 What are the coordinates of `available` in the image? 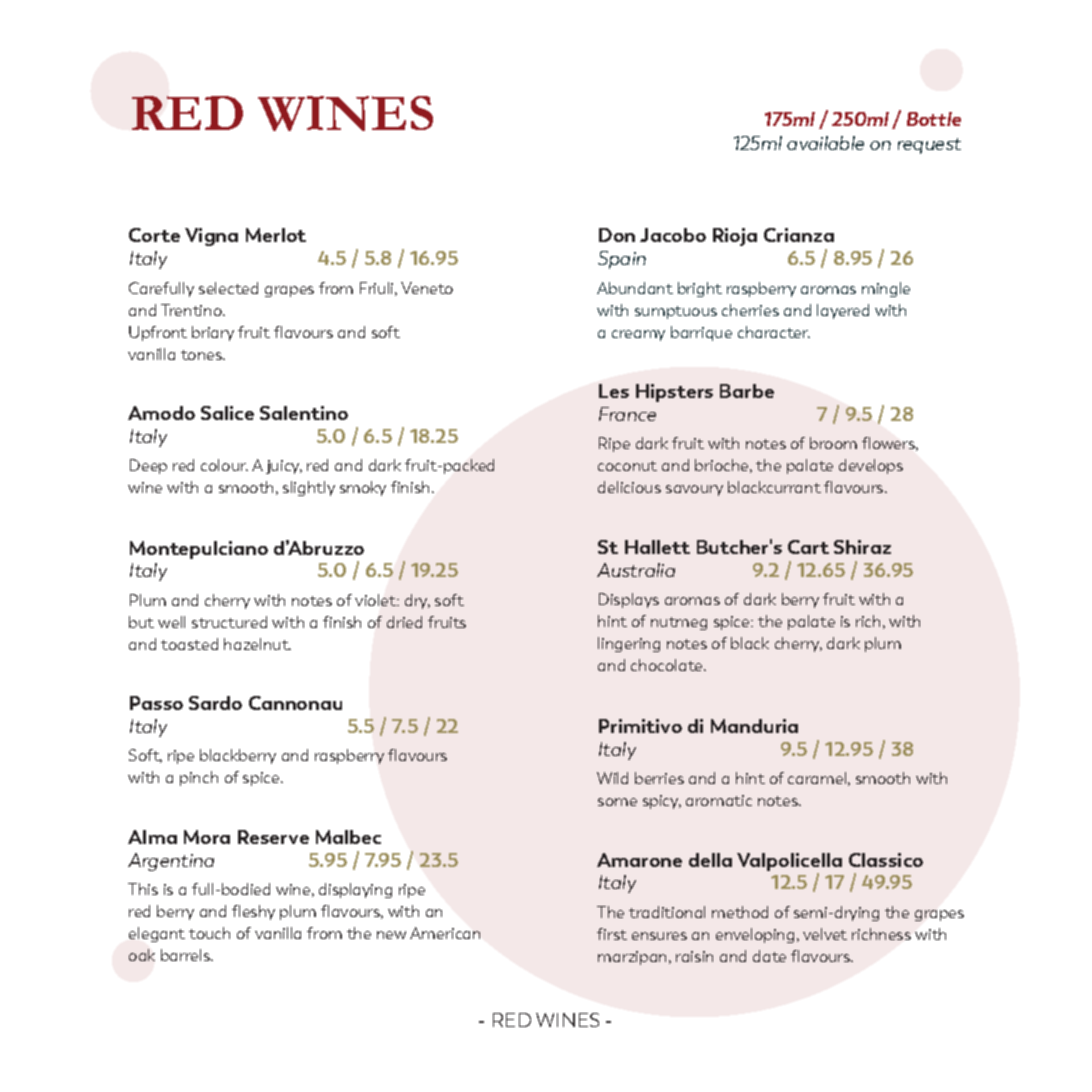 It's located at (825, 143).
